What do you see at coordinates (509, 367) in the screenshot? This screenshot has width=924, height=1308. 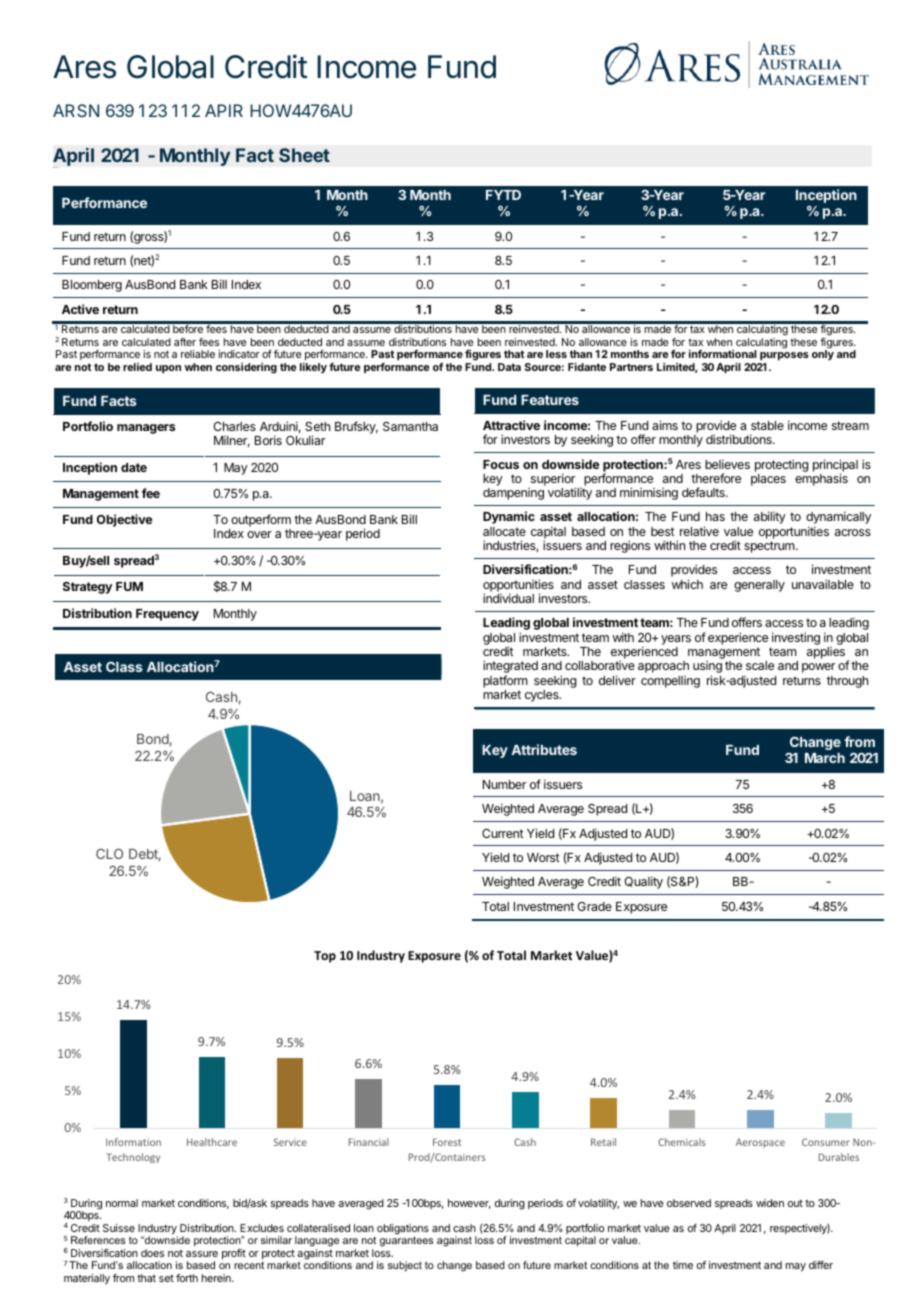 I see `Data` at bounding box center [509, 367].
